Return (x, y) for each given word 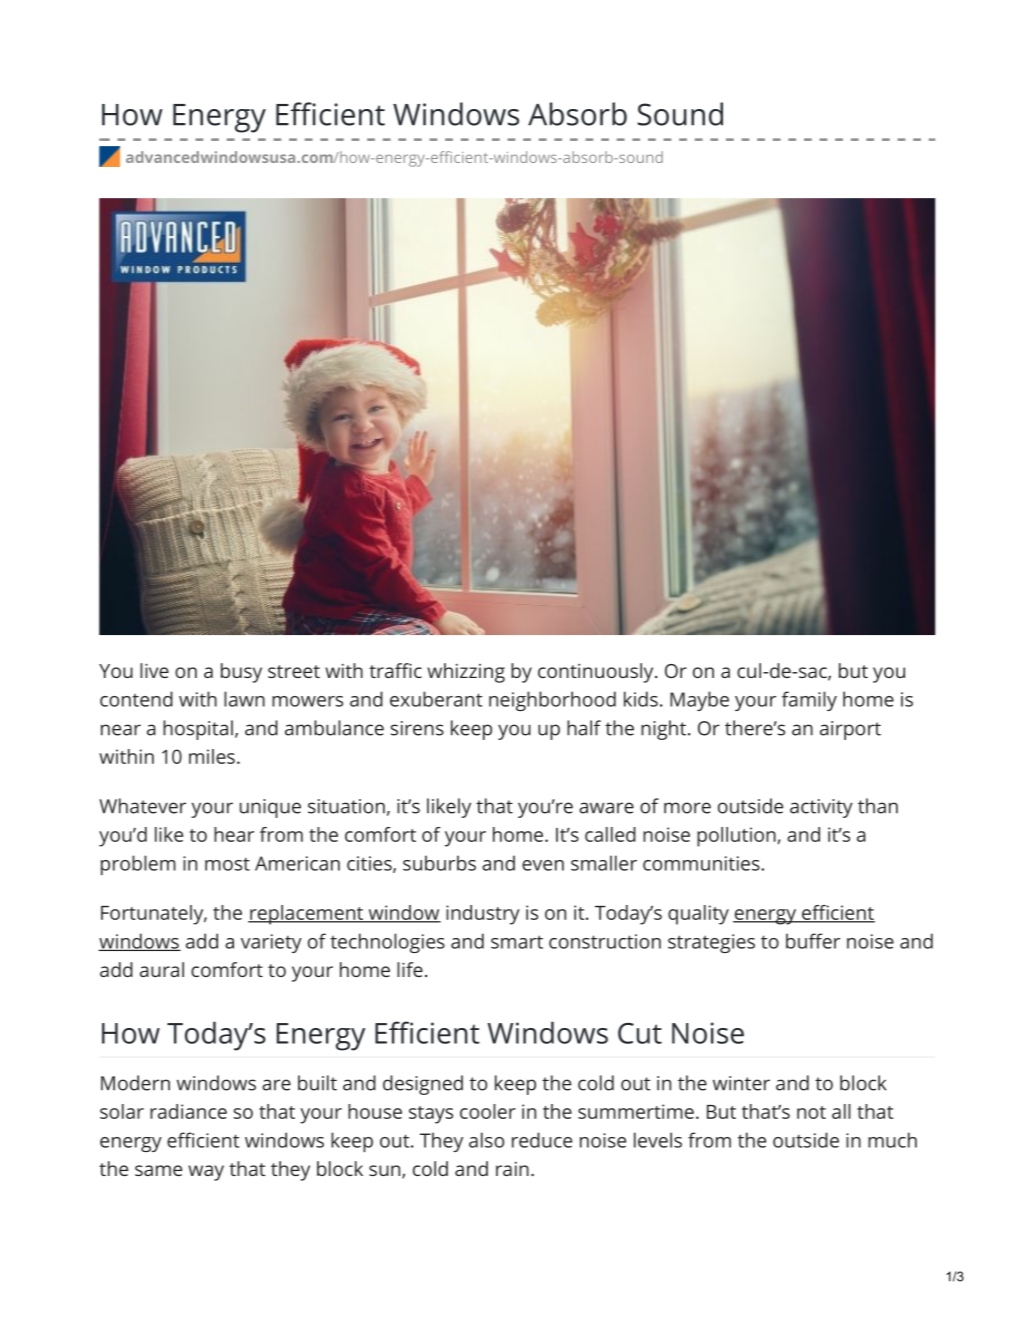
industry (483, 915)
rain (512, 1169)
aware (606, 808)
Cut (640, 1033)
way (206, 1173)
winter (741, 1083)
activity (821, 808)
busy (241, 673)
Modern (135, 1083)
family (809, 701)
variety (271, 943)
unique (270, 808)
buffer (813, 941)
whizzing (466, 673)
